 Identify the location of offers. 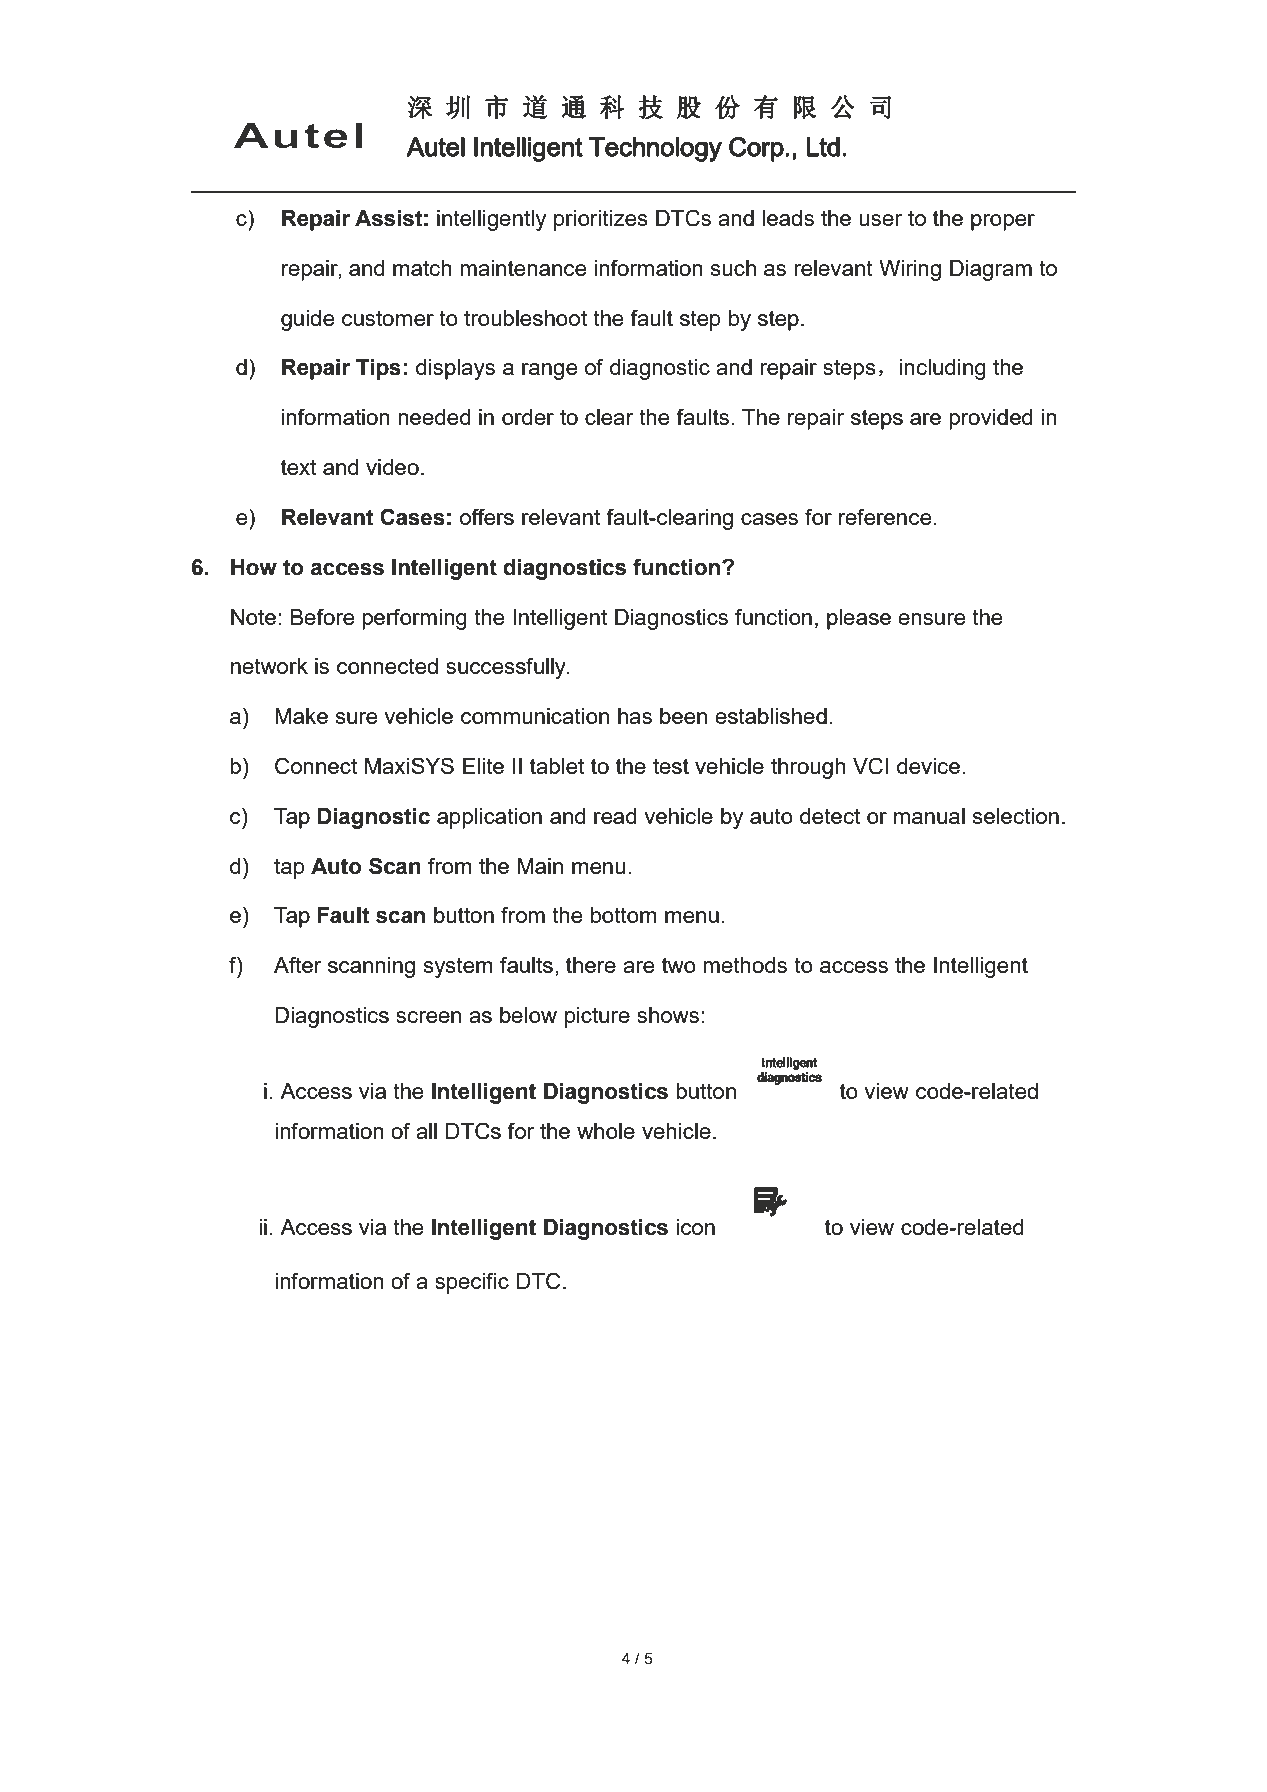
(487, 516).
